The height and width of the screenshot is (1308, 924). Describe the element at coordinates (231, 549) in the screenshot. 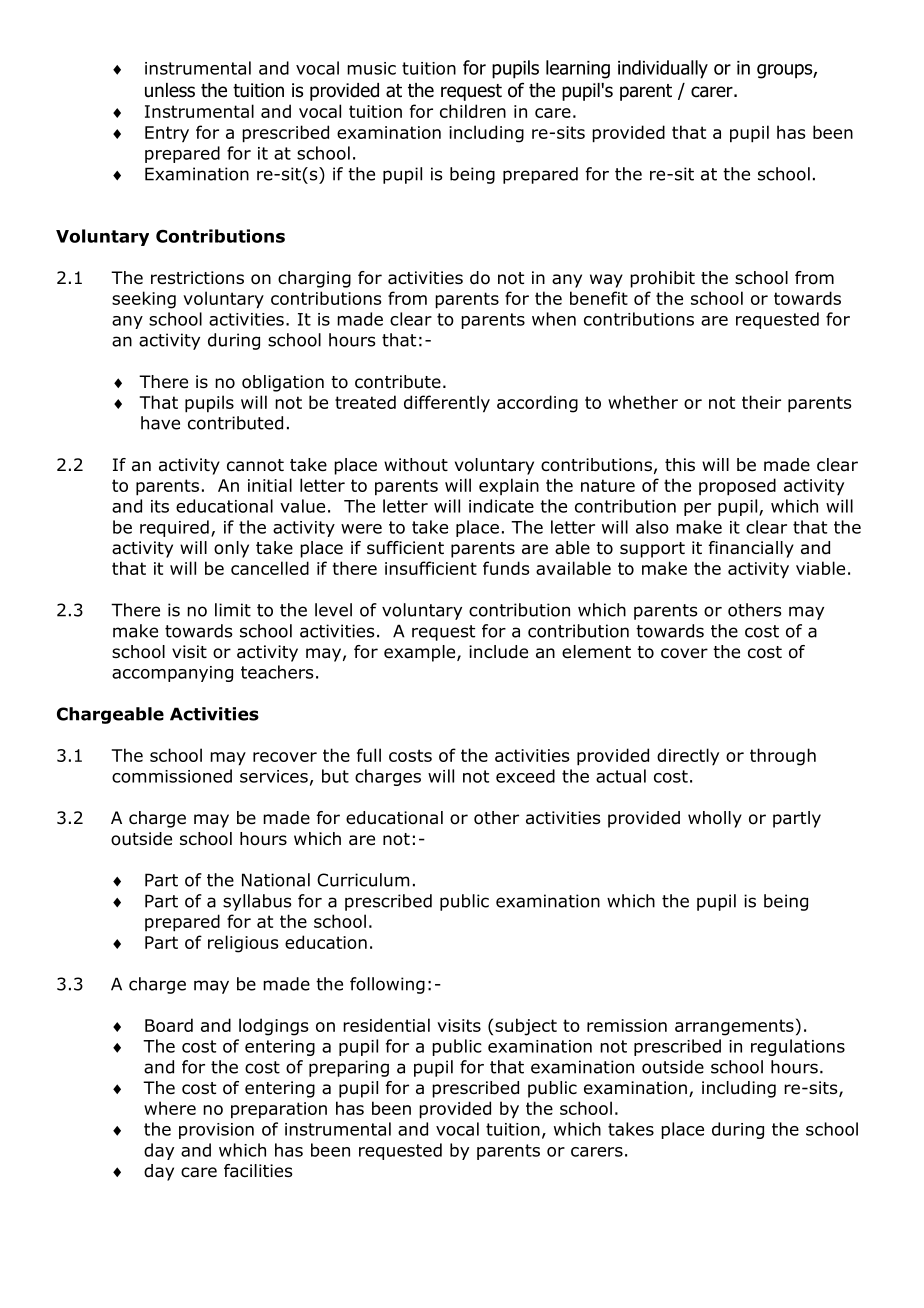

I see `only` at that location.
